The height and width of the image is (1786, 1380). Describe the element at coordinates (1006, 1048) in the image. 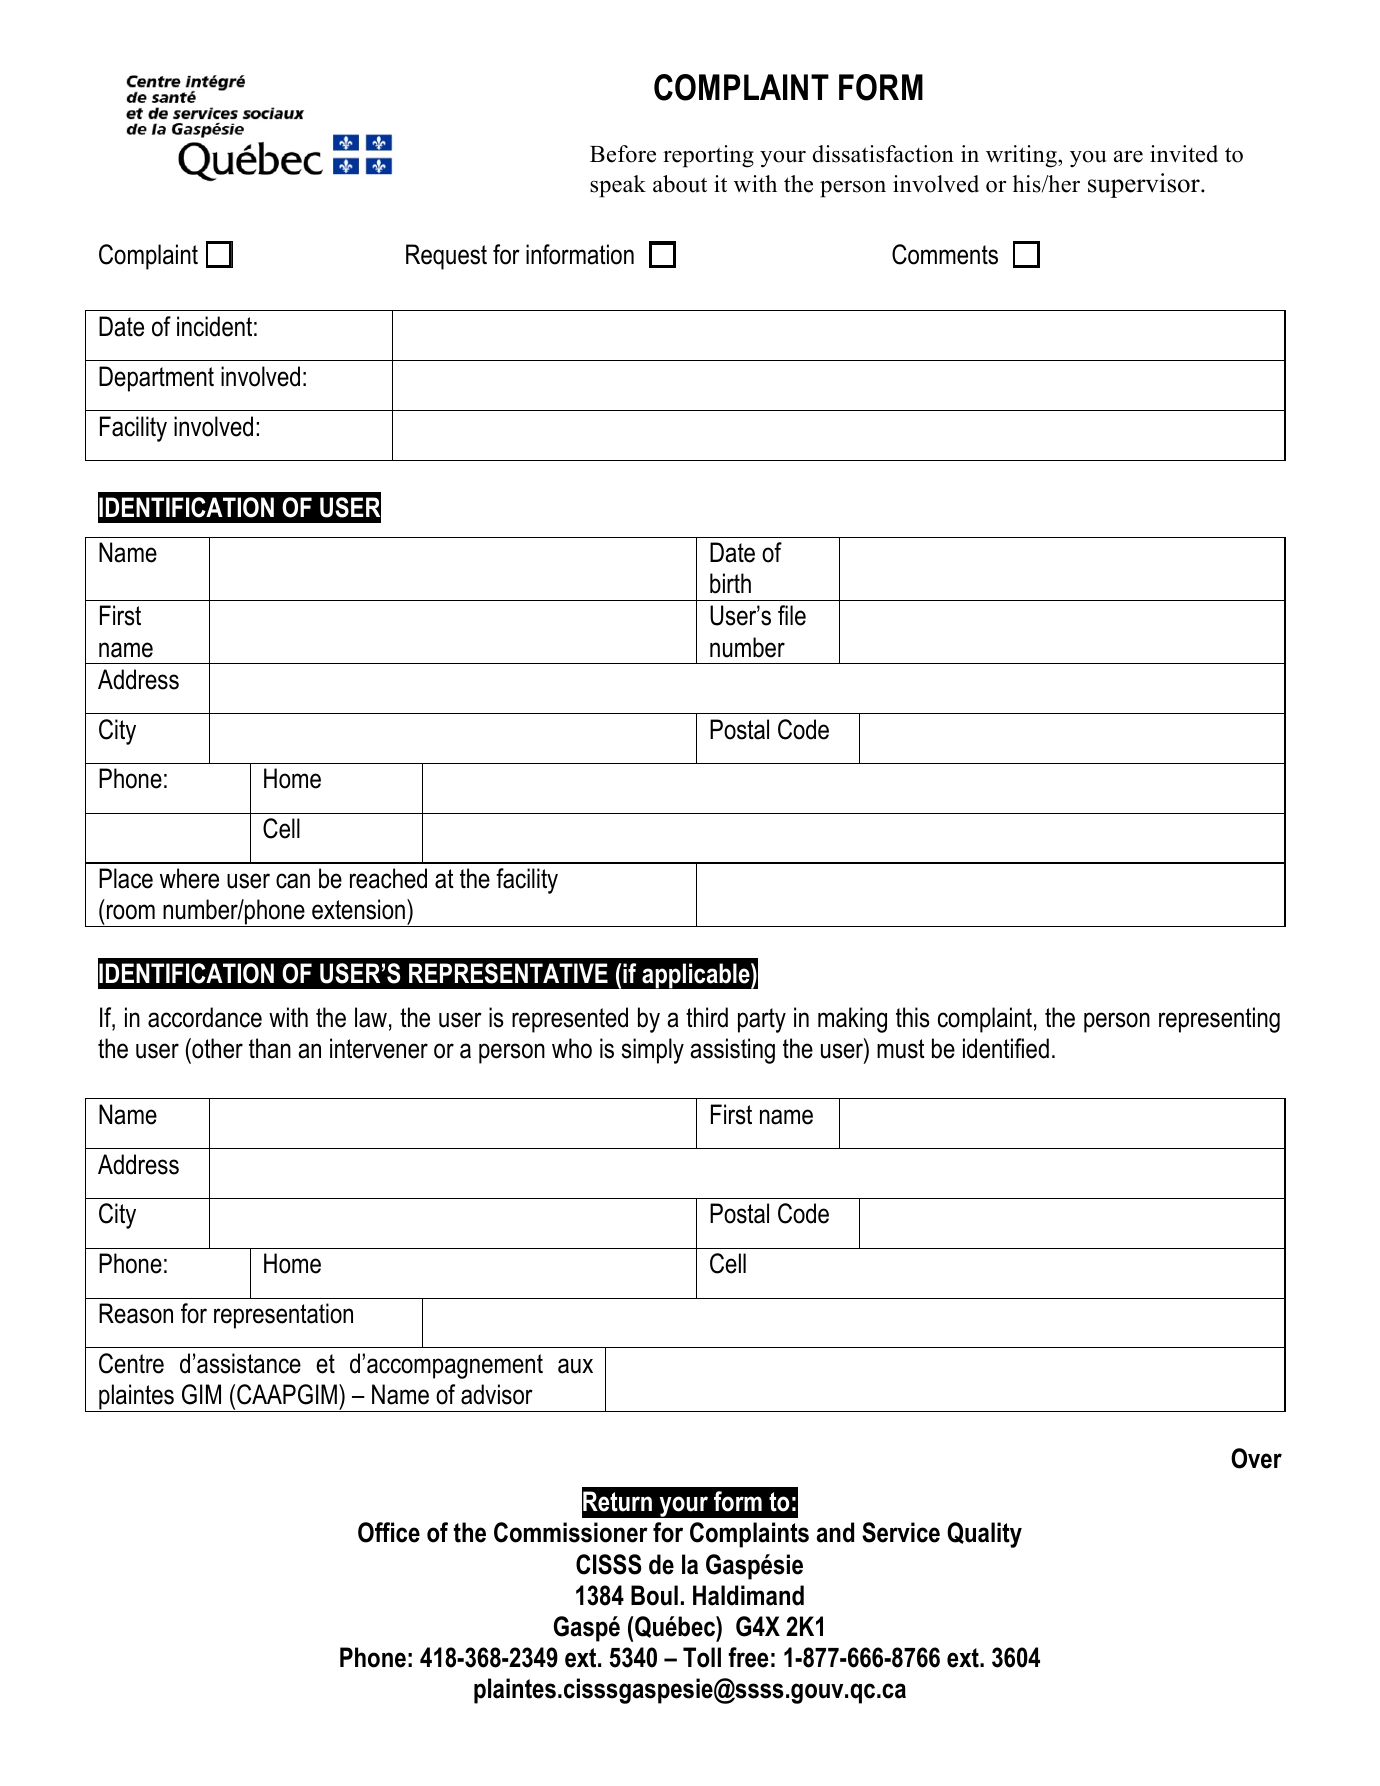

I see `identified` at that location.
